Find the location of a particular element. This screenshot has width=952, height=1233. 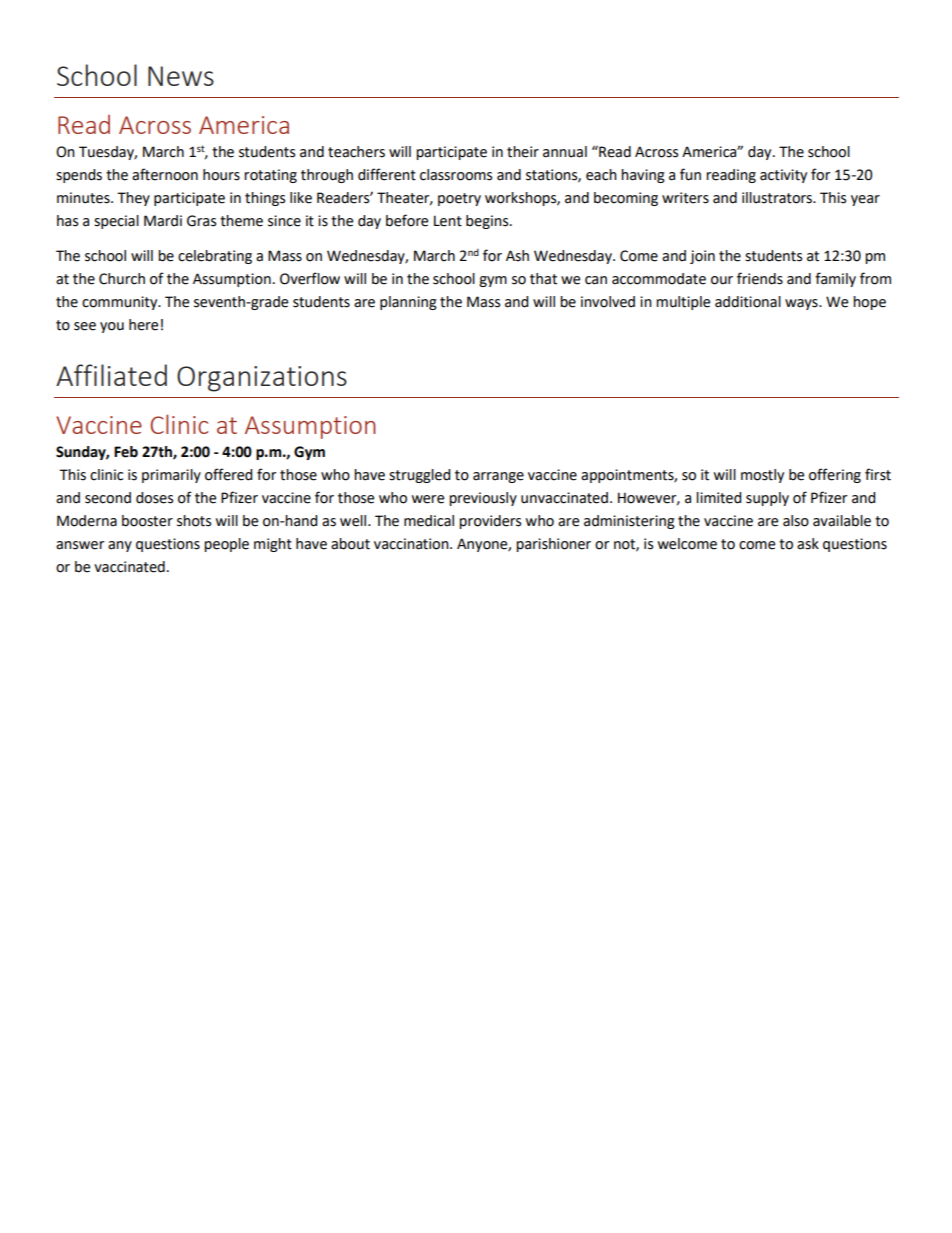

their is located at coordinates (523, 152).
